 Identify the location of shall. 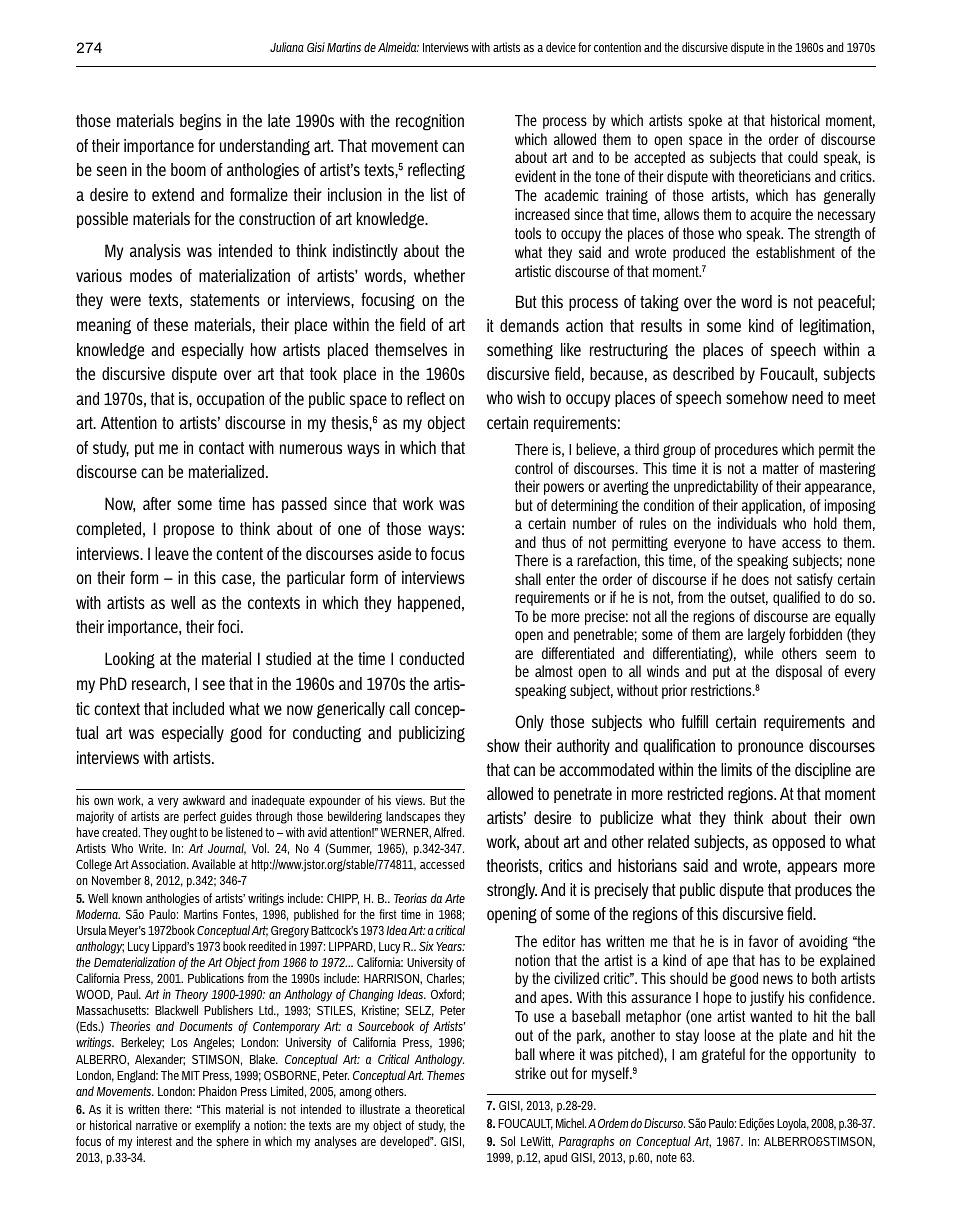
(528, 579).
